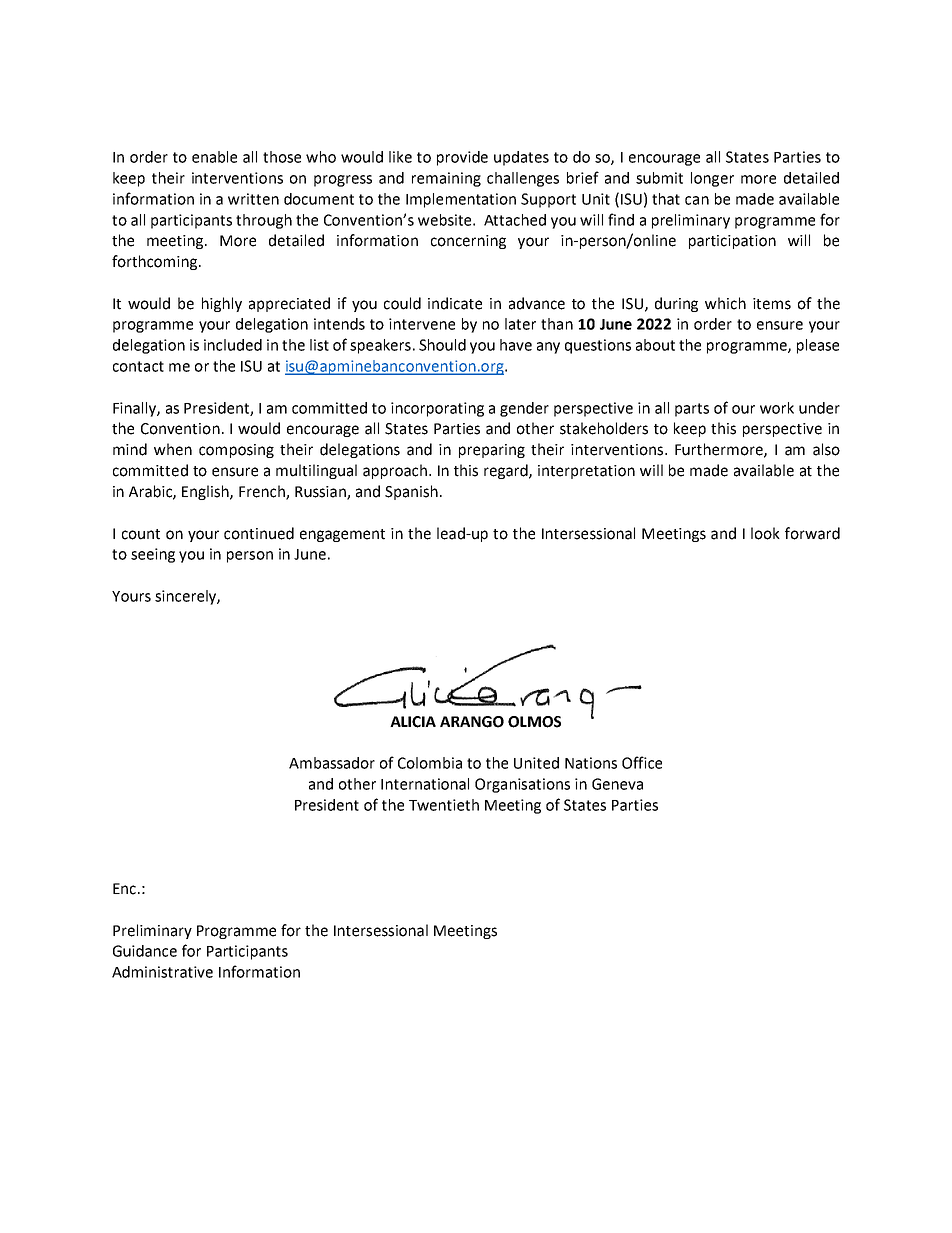 The image size is (952, 1233). I want to click on Twentieth, so click(444, 805).
